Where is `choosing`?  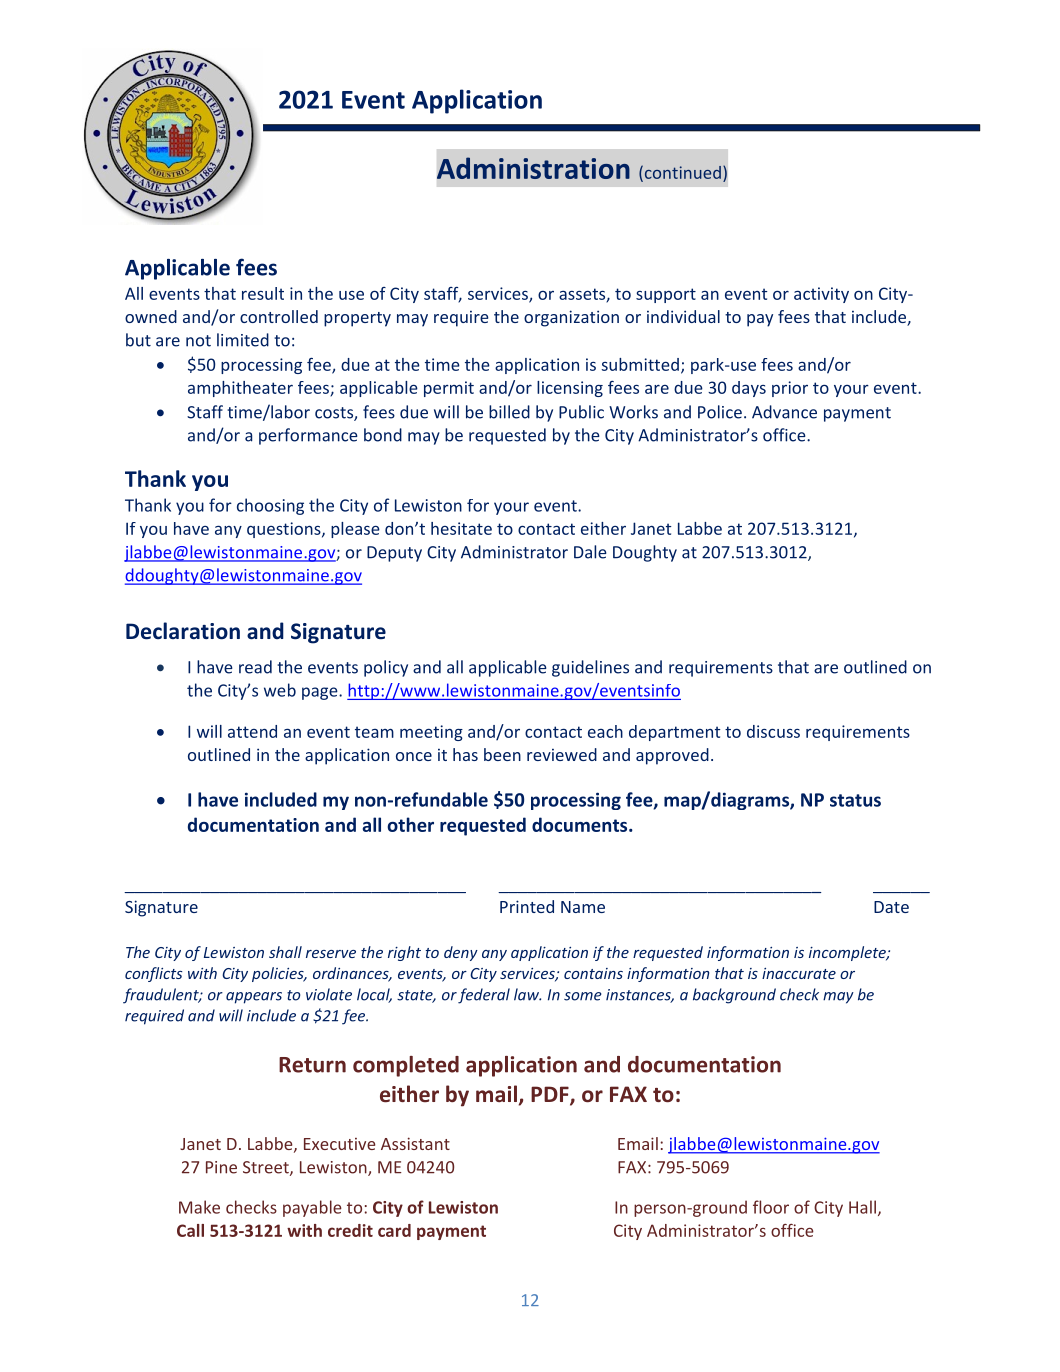
choosing is located at coordinates (270, 506).
